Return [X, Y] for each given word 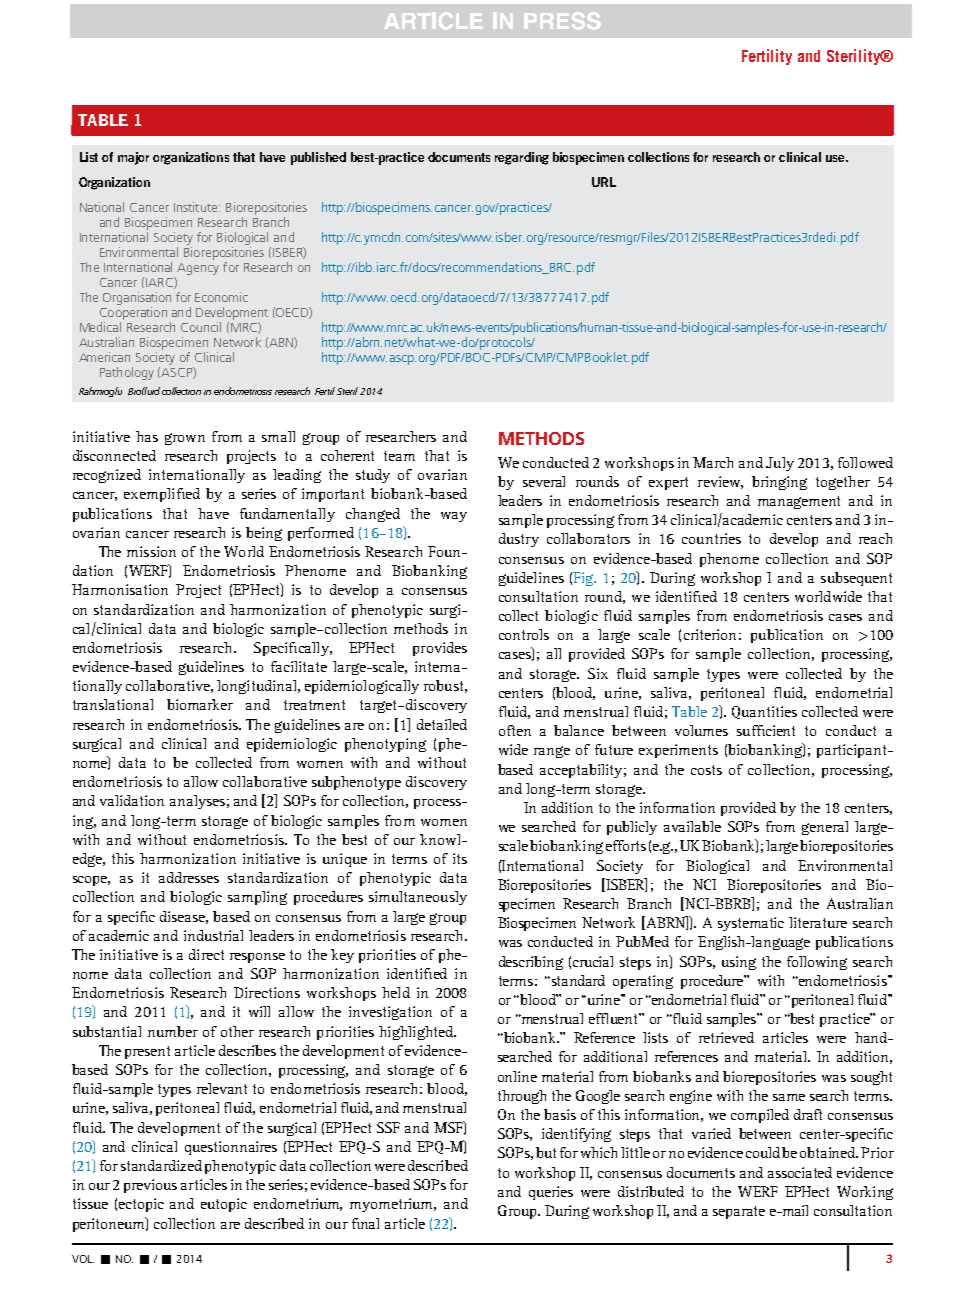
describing [531, 963]
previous [150, 1186]
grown [185, 439]
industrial [213, 935]
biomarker [200, 704]
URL [604, 182]
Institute [197, 207]
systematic [751, 924]
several [544, 481]
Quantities [764, 712]
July [780, 464]
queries [551, 1193]
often [515, 730]
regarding [522, 158]
